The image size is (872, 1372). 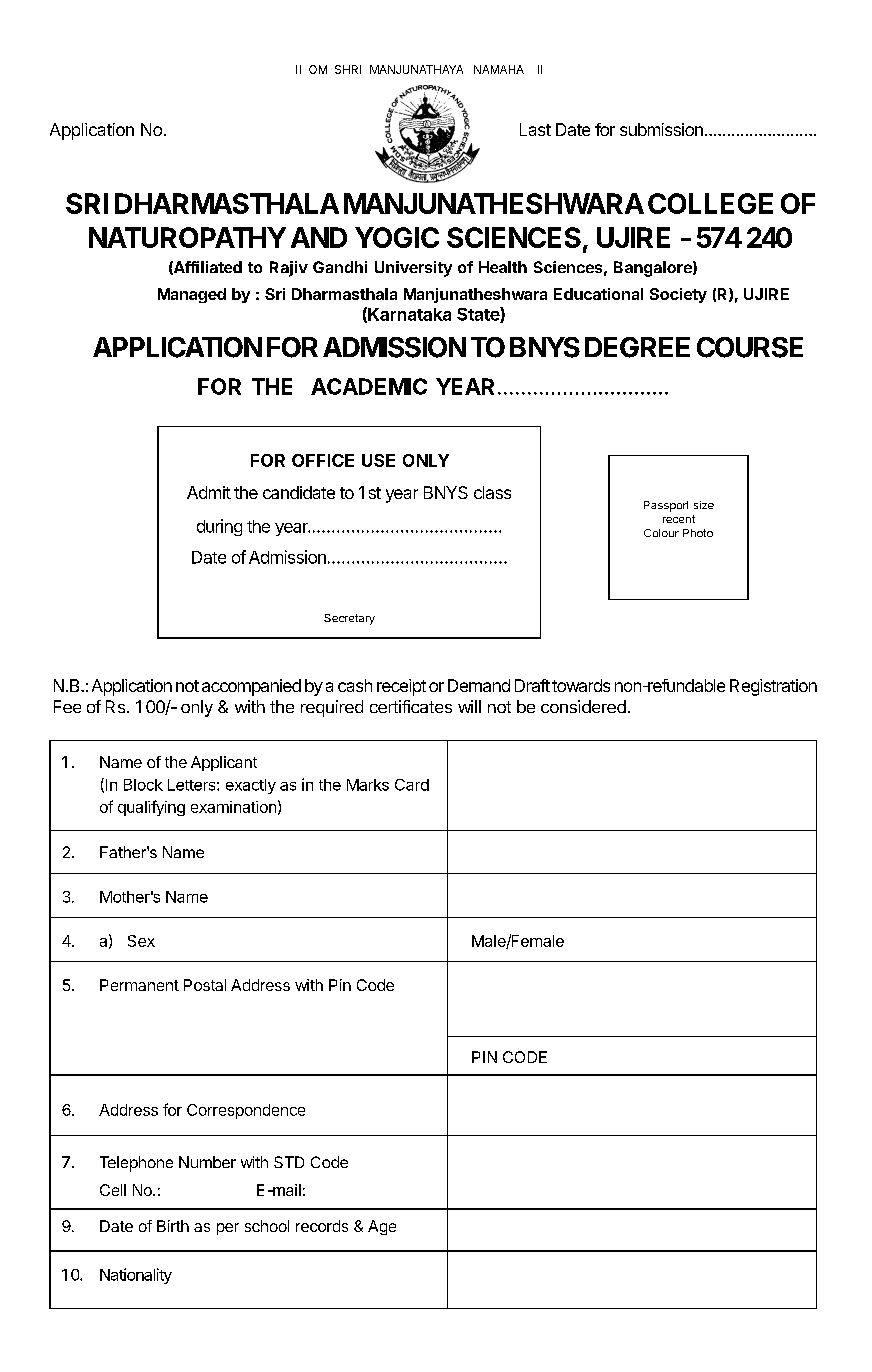 What do you see at coordinates (173, 1226) in the screenshot?
I see `Birth` at bounding box center [173, 1226].
